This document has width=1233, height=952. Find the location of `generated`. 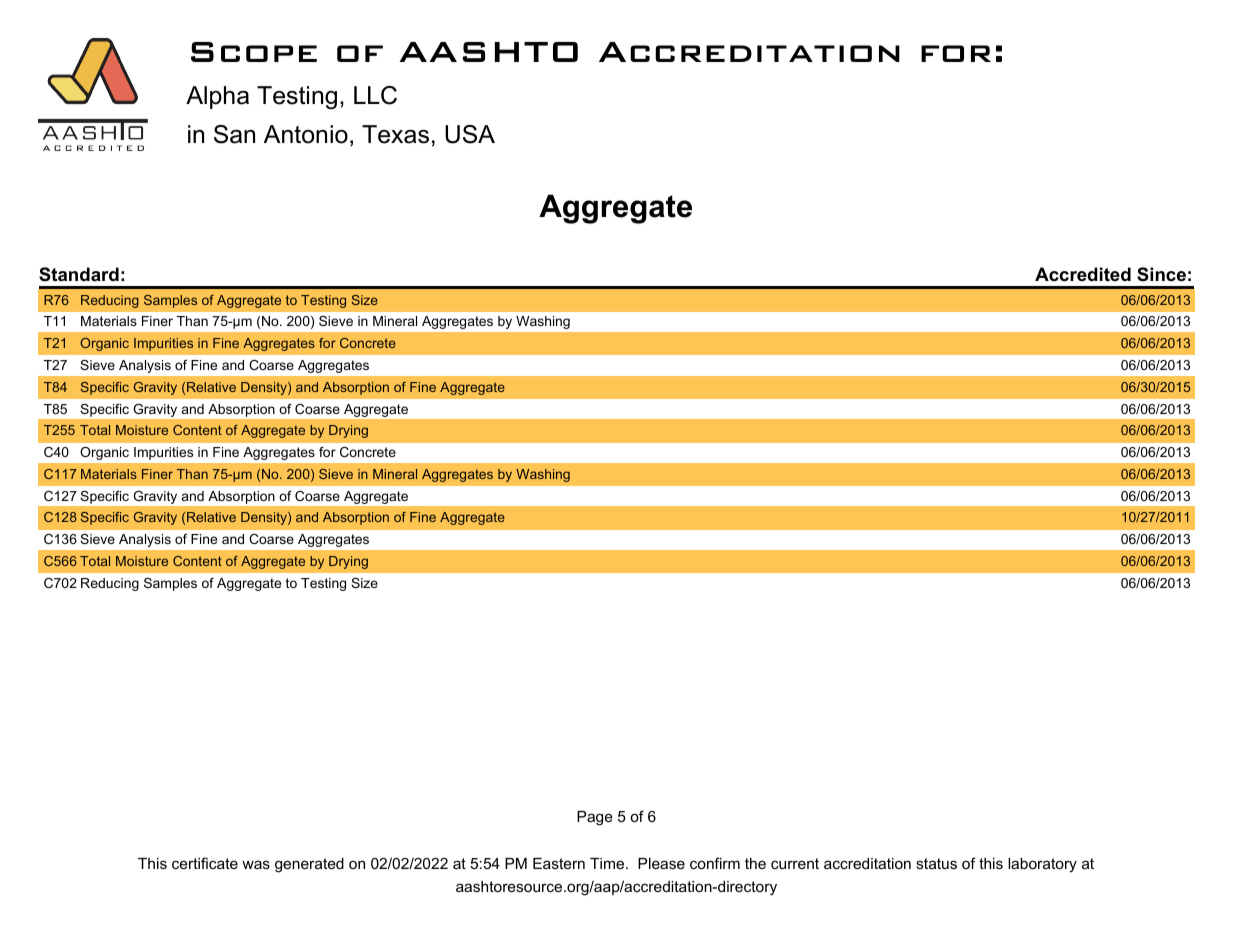

generated is located at coordinates (309, 865).
